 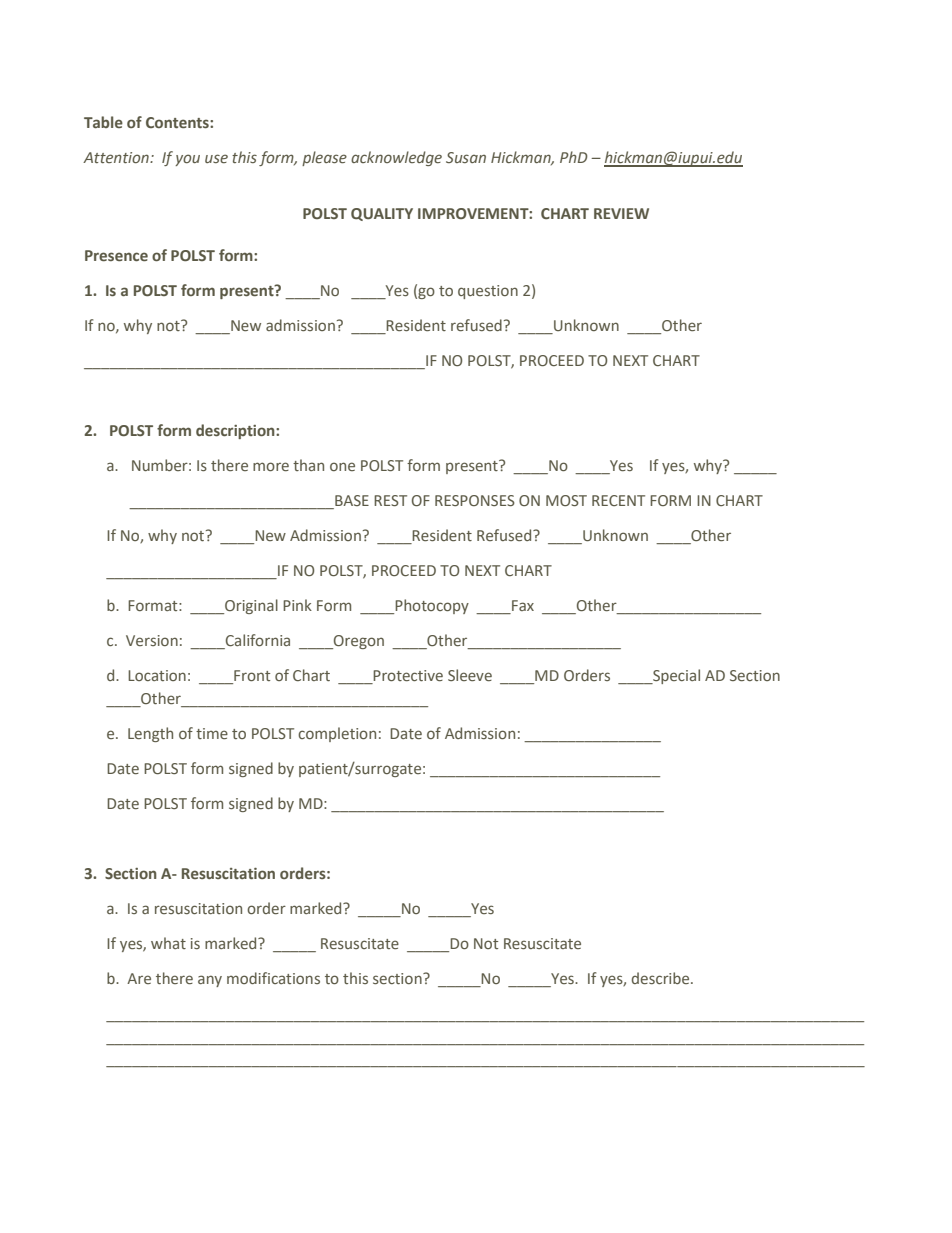 What do you see at coordinates (621, 213) in the screenshot?
I see `REVIEW` at bounding box center [621, 213].
